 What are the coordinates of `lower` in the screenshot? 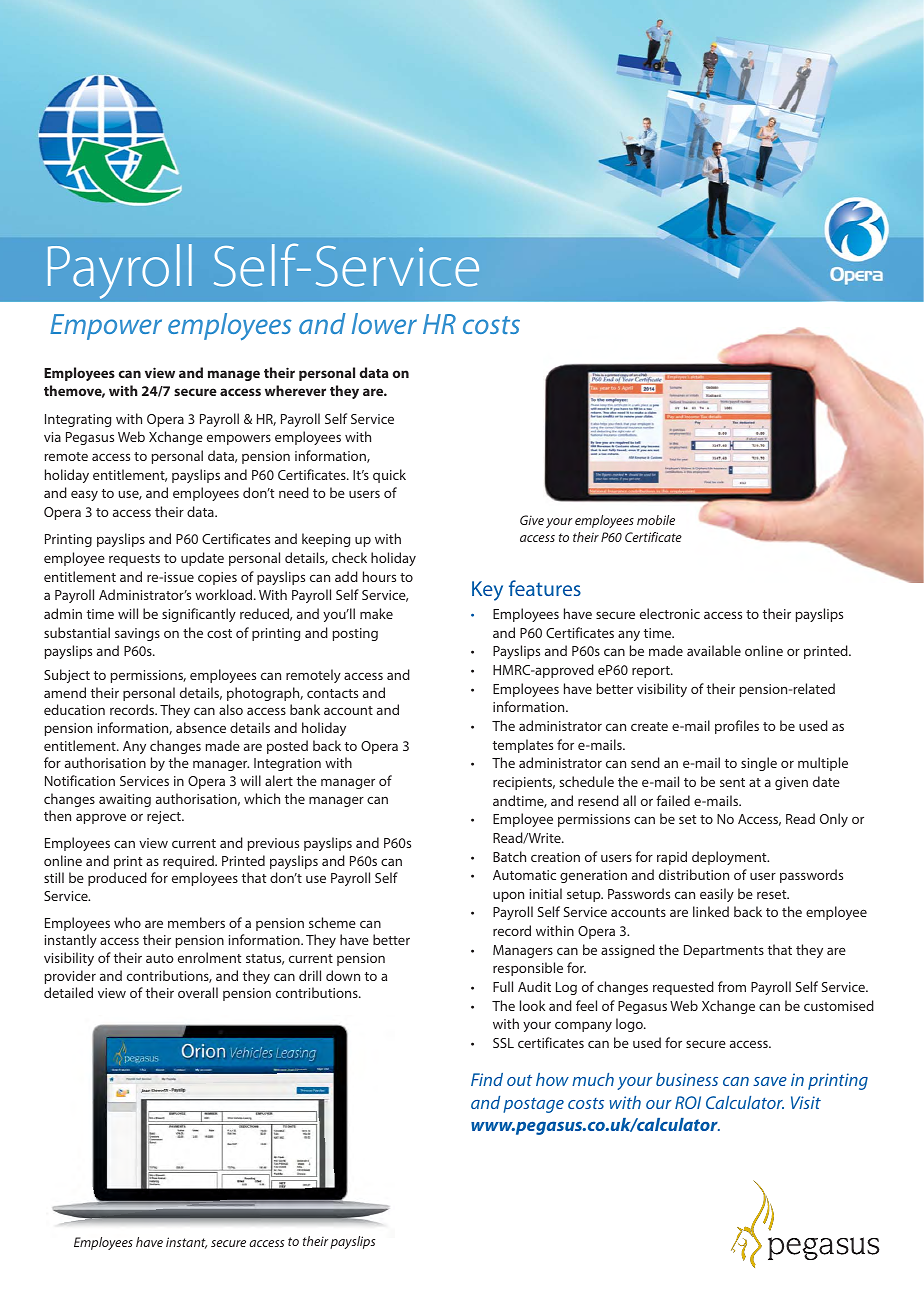 It's located at (384, 323).
